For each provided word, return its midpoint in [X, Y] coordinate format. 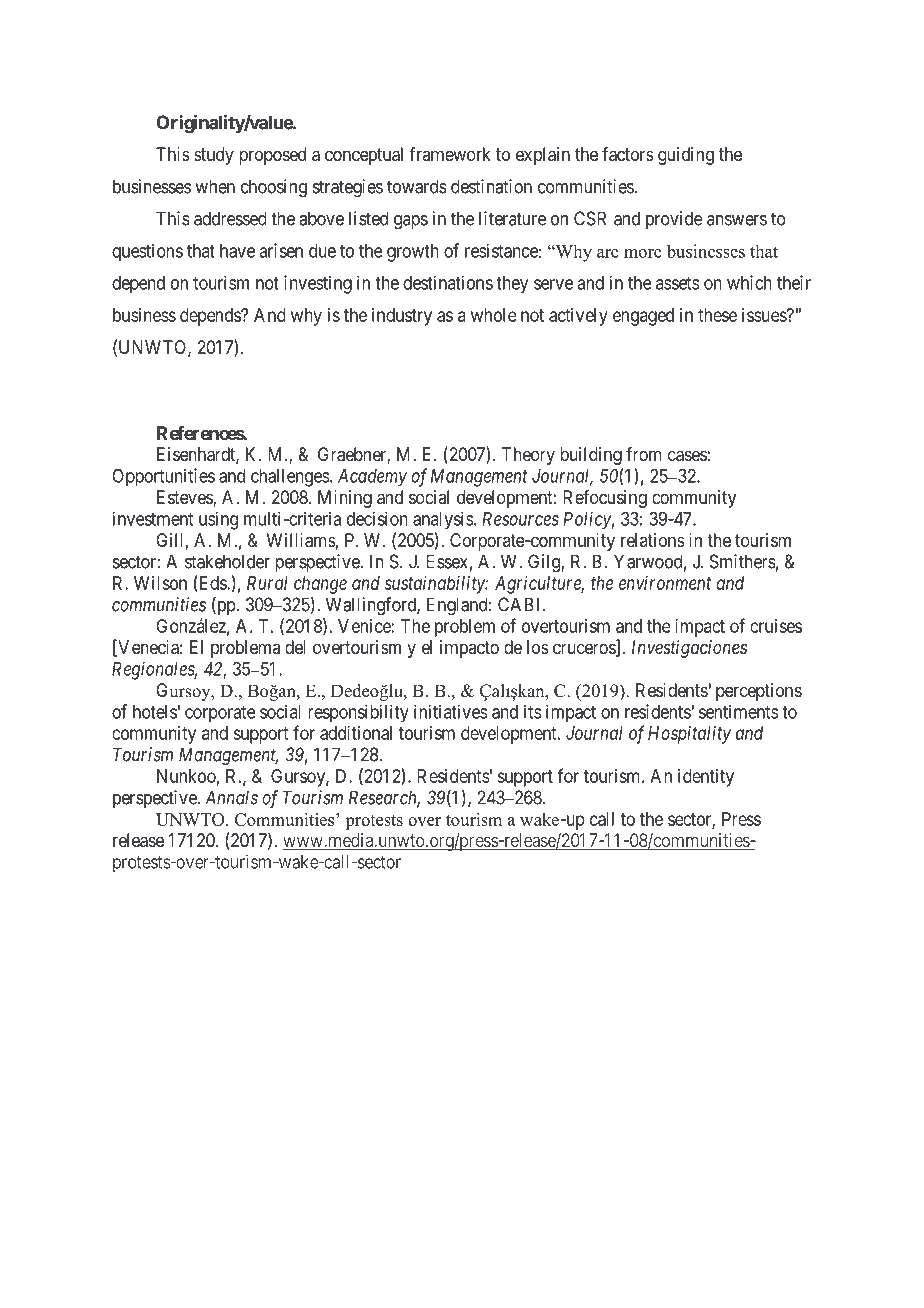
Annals [231, 797]
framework [450, 154]
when [215, 186]
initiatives [451, 711]
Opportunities [163, 477]
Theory [528, 456]
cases [687, 456]
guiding [686, 156]
